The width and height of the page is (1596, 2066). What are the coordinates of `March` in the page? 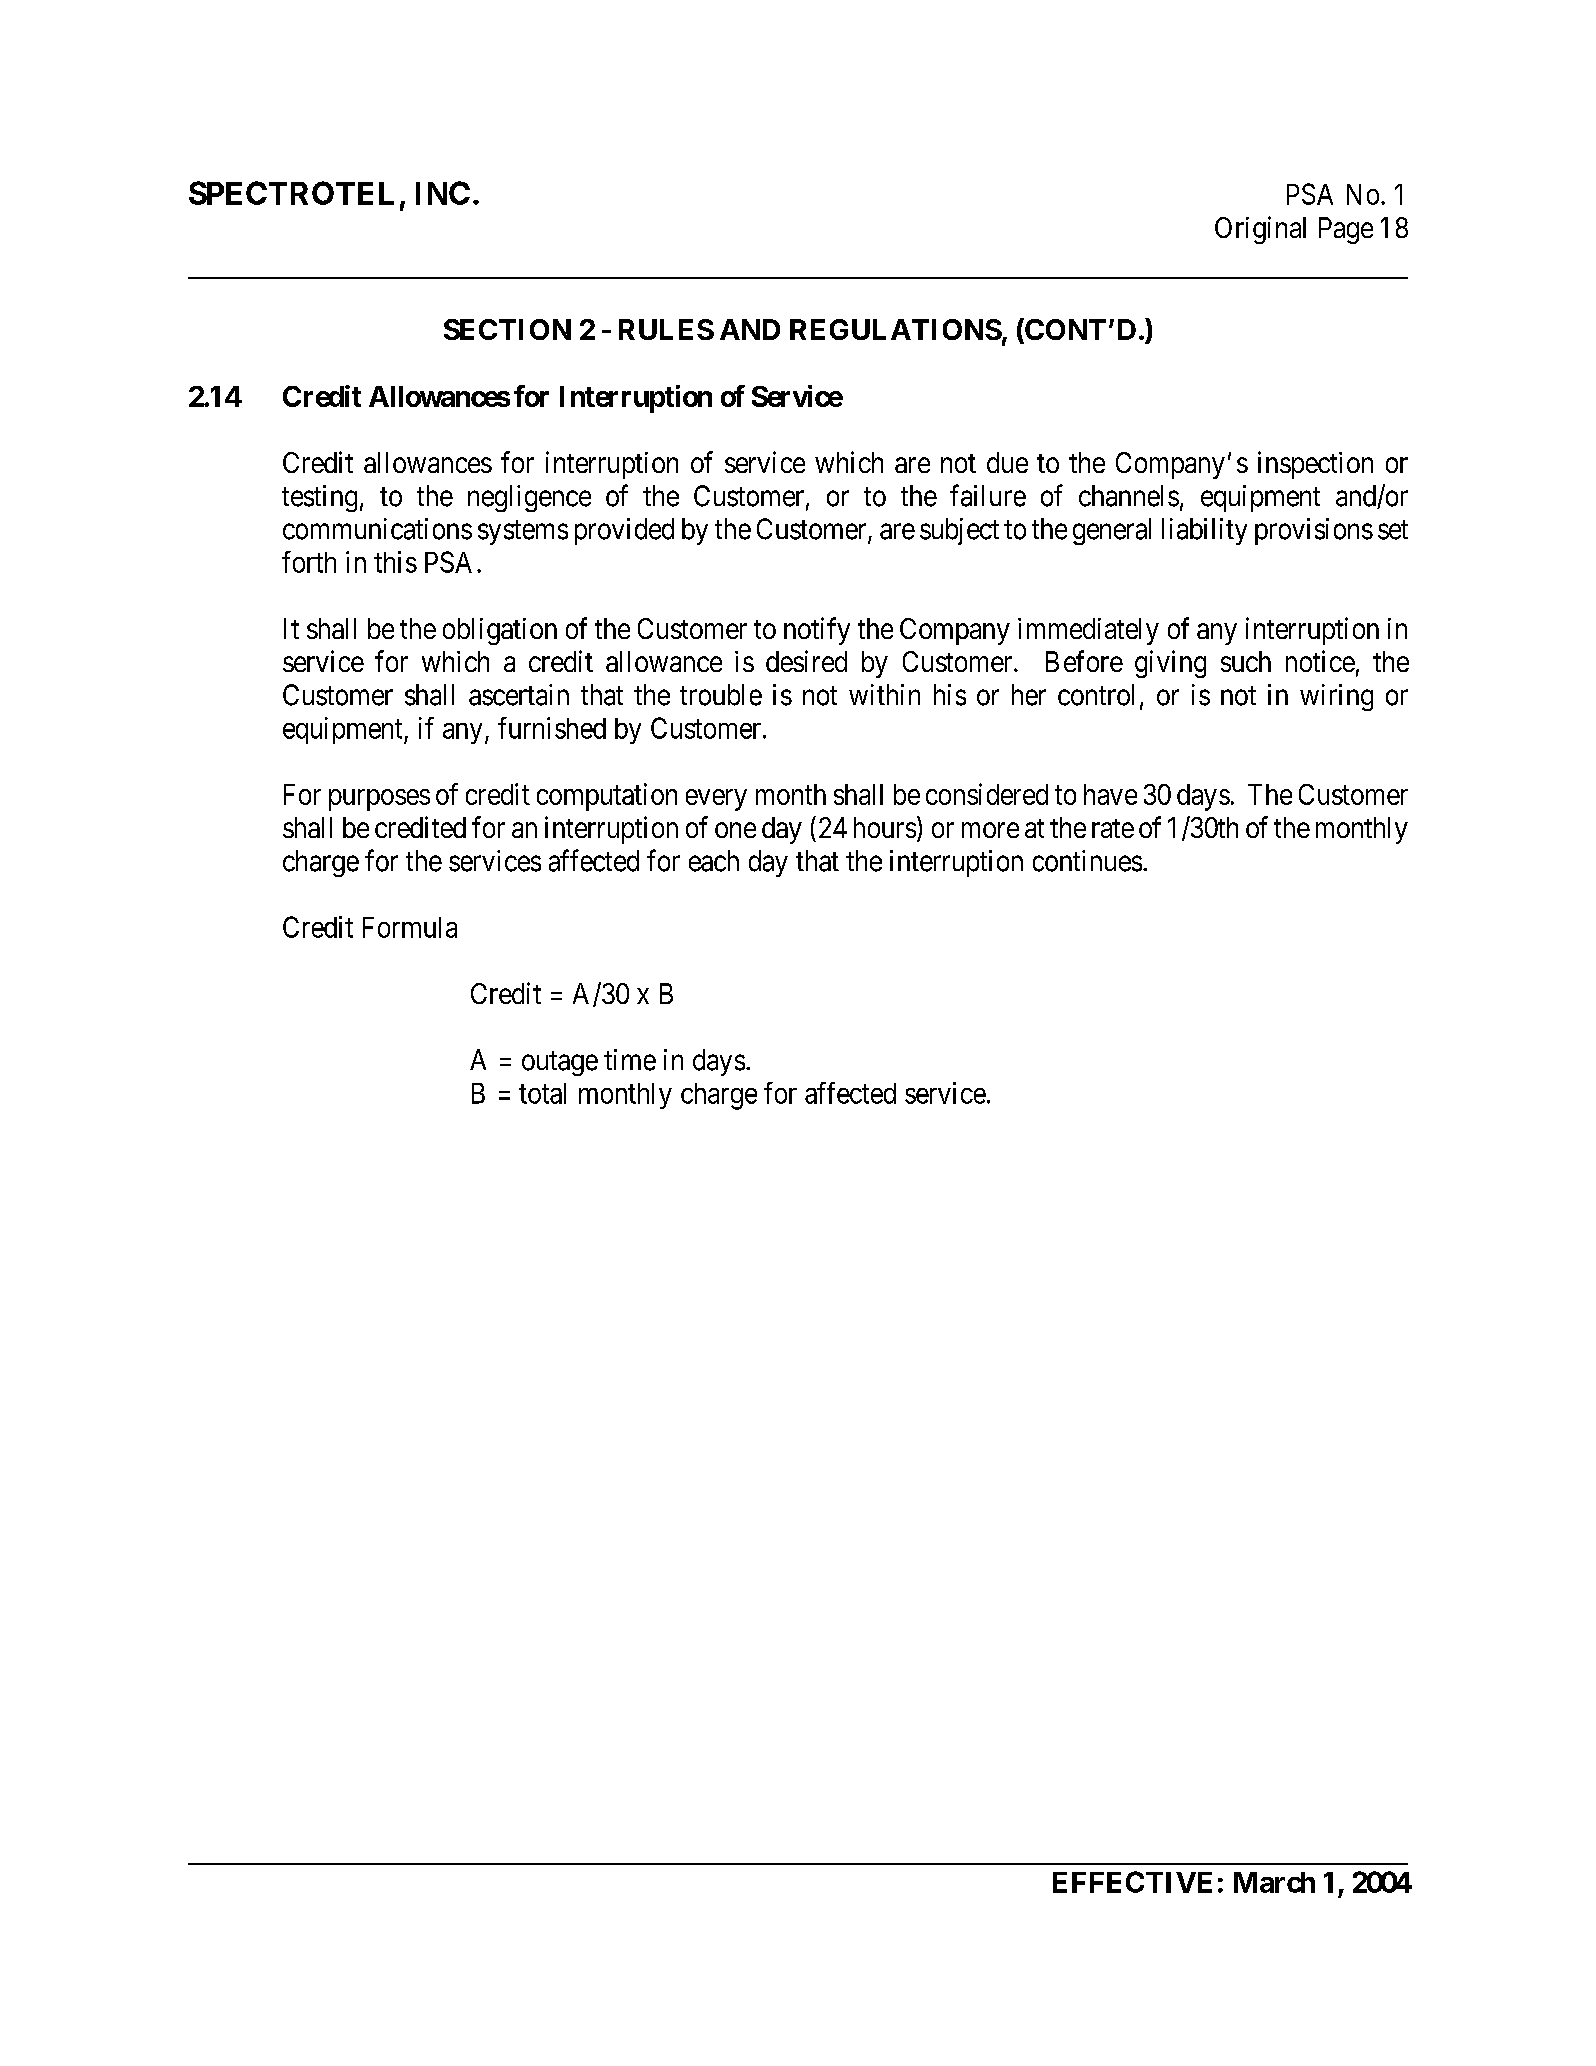 It's located at (1274, 1882).
